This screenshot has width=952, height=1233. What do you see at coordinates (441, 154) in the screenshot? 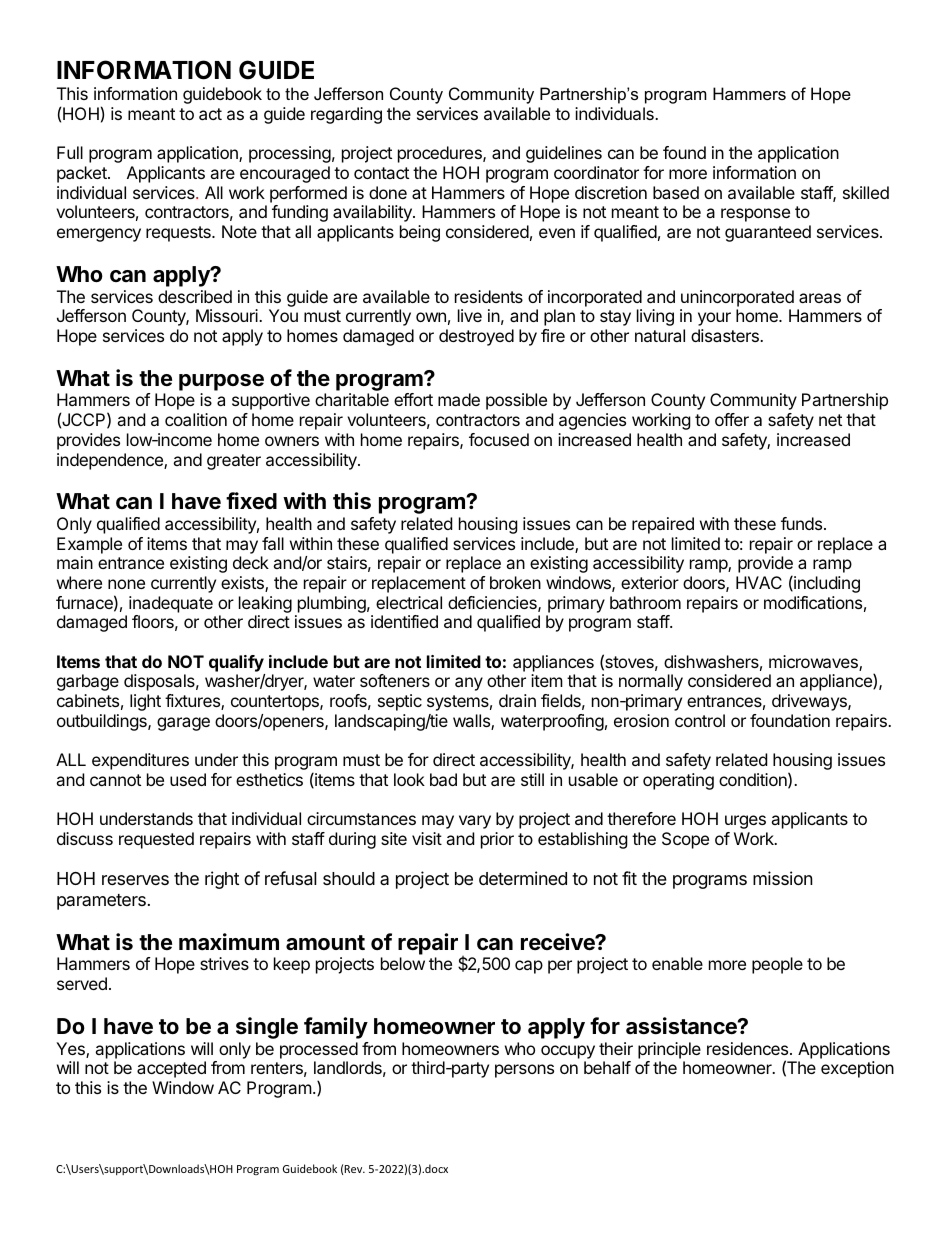
I see `procedures` at bounding box center [441, 154].
